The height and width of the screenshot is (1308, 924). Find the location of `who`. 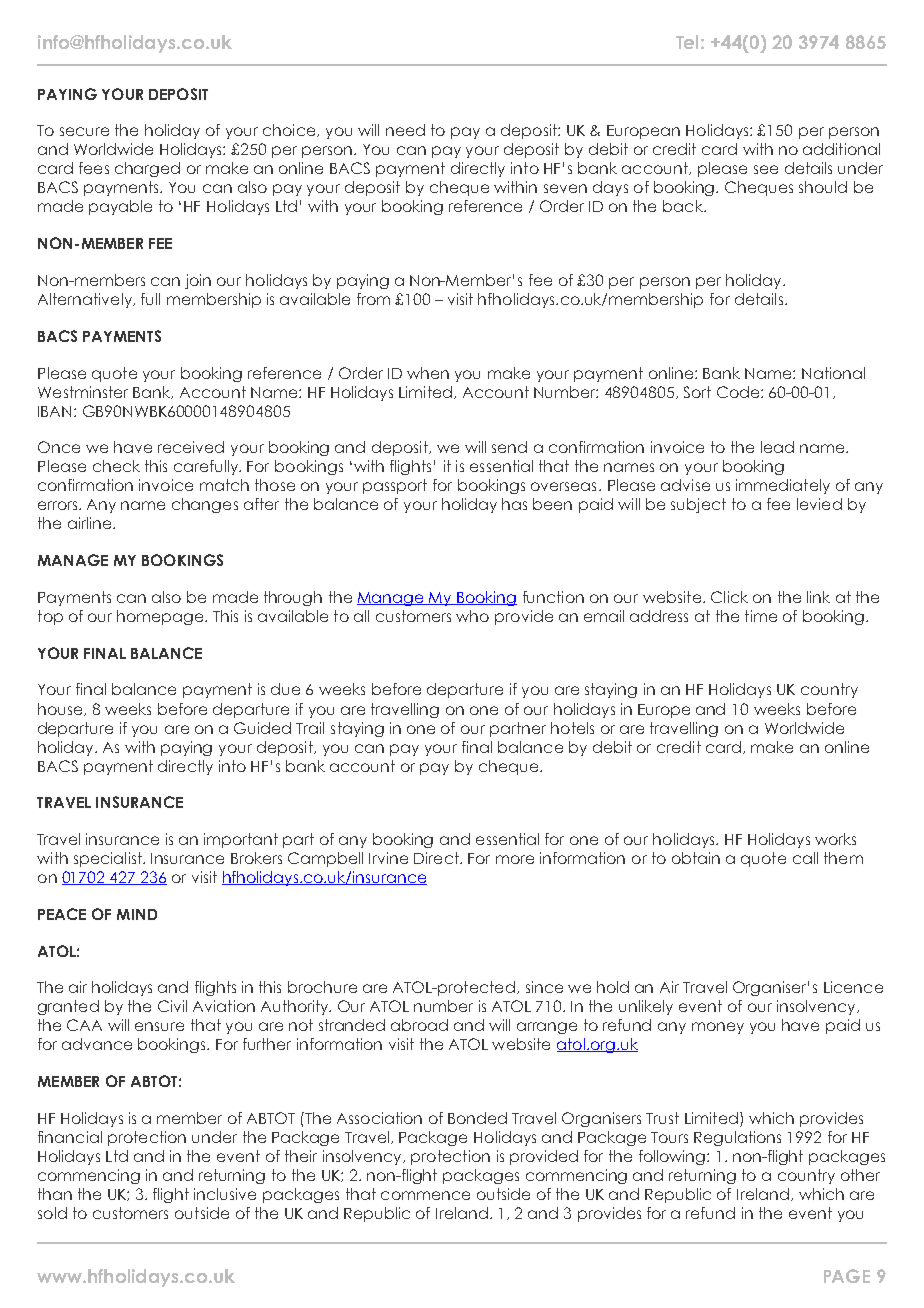

who is located at coordinates (472, 616).
